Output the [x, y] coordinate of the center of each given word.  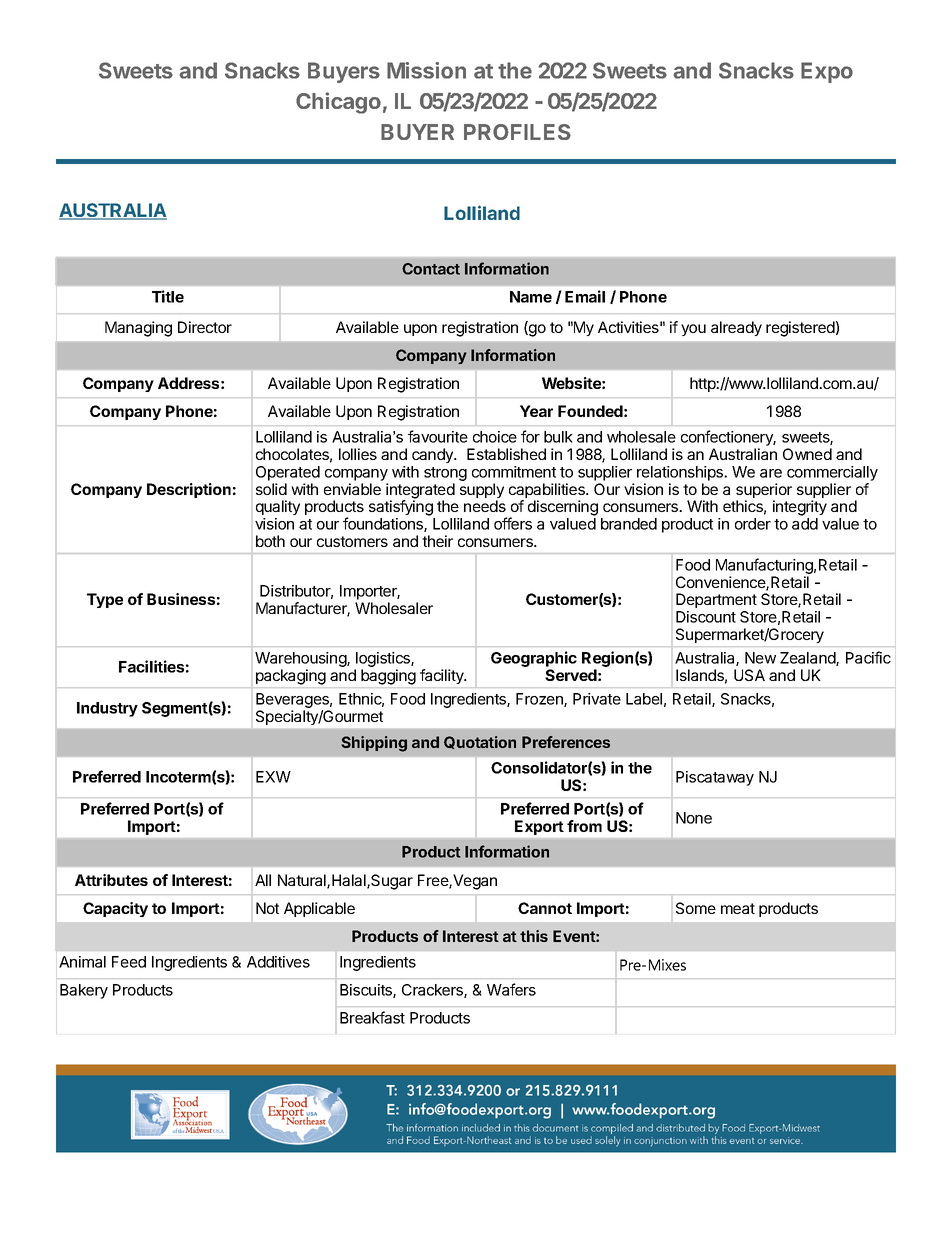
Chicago [338, 103]
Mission [426, 70]
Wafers [511, 989]
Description [189, 490]
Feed [129, 962]
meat [738, 908]
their [437, 541]
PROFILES [517, 132]
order [753, 524]
